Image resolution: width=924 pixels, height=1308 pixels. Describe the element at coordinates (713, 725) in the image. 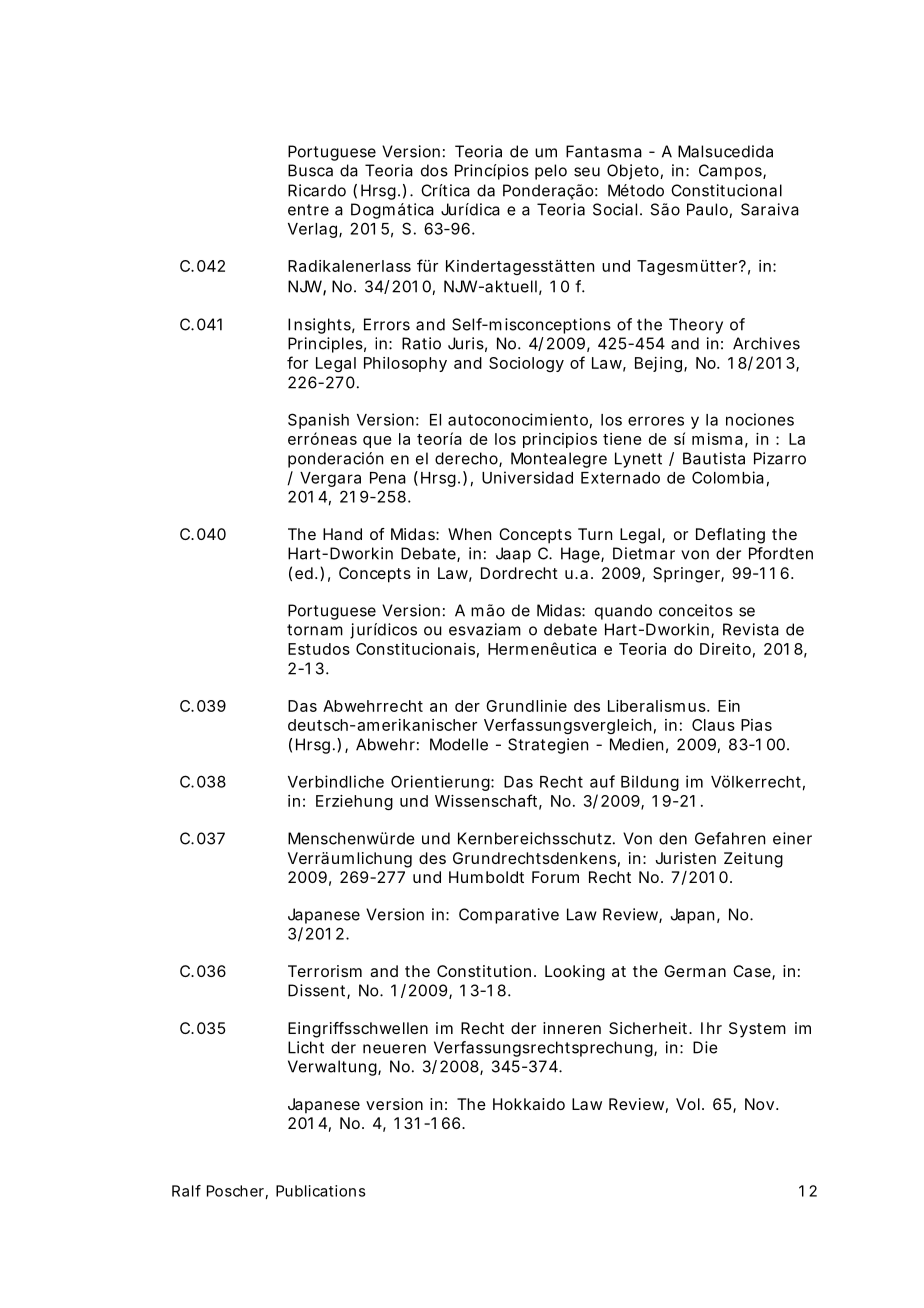

I see `Claus` at that location.
